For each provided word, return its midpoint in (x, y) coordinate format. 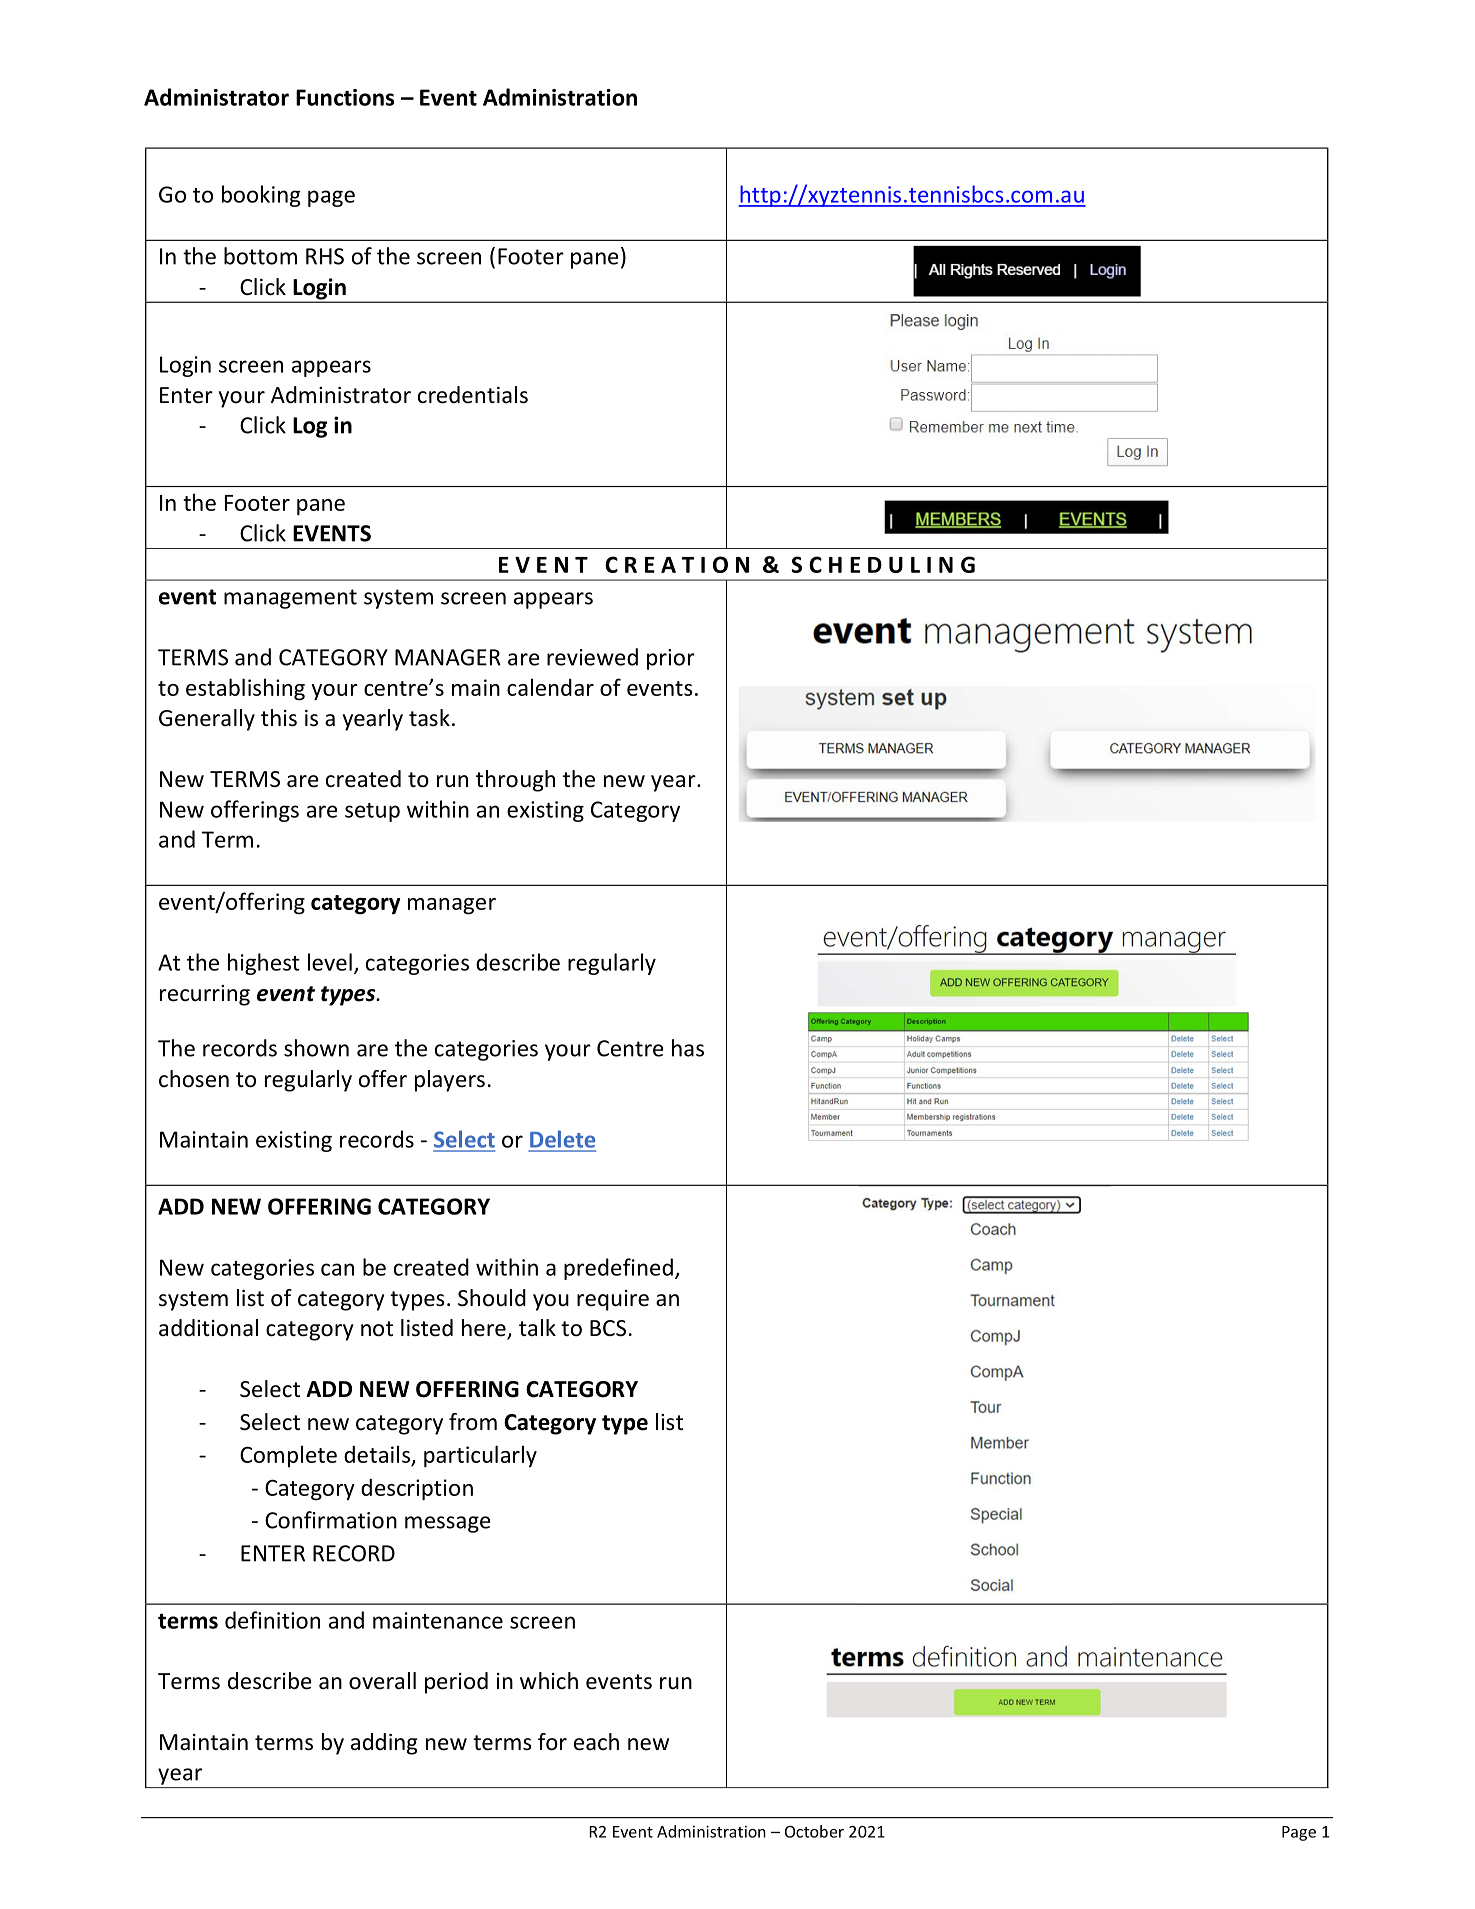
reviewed (592, 657)
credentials (473, 395)
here (485, 1329)
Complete (288, 1456)
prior (671, 659)
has (688, 1048)
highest (264, 964)
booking (261, 196)
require (613, 1300)
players (450, 1081)
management (290, 599)
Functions (345, 97)
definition (272, 1620)
